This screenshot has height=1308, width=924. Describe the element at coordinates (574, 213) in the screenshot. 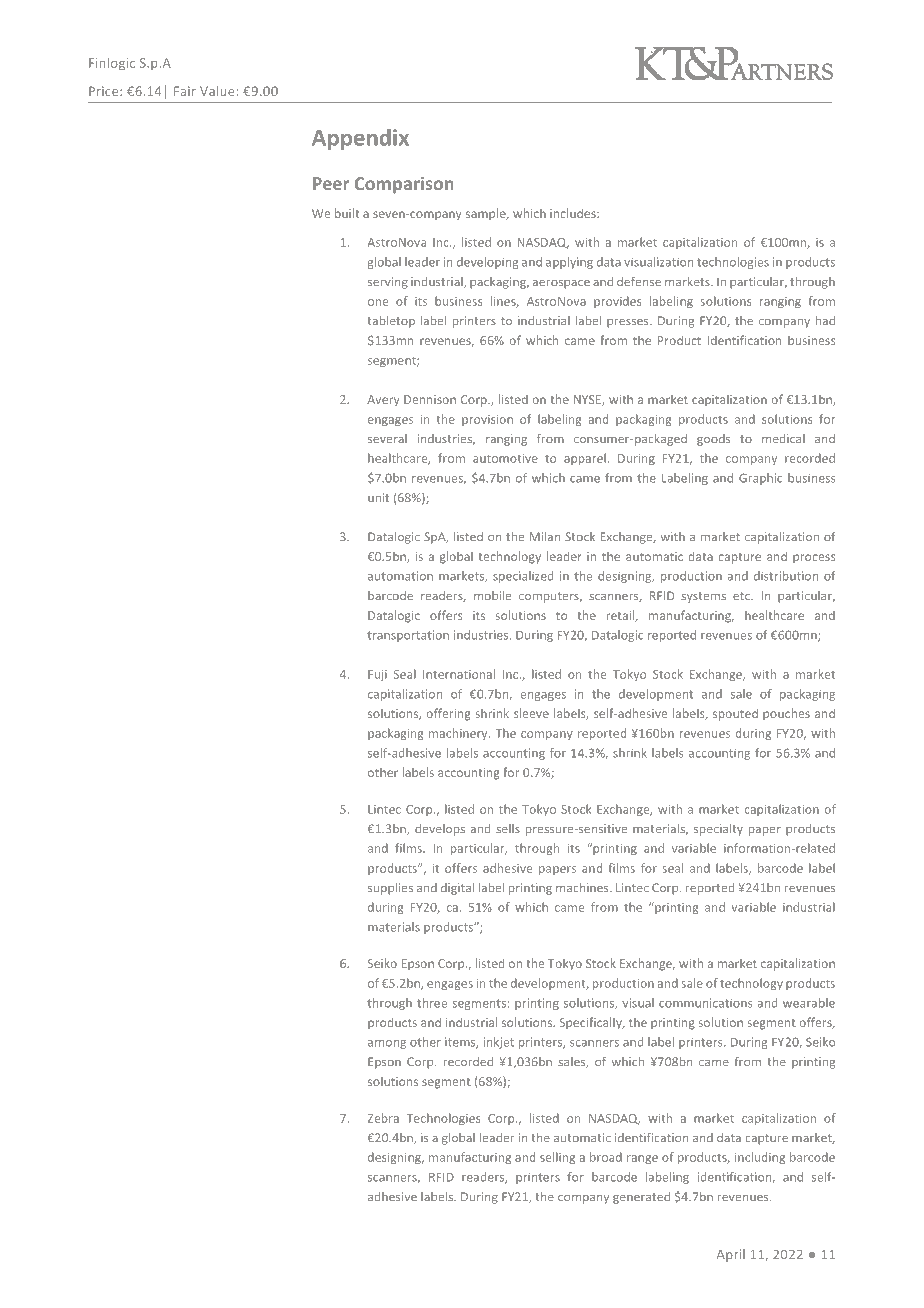

I see `includes` at that location.
